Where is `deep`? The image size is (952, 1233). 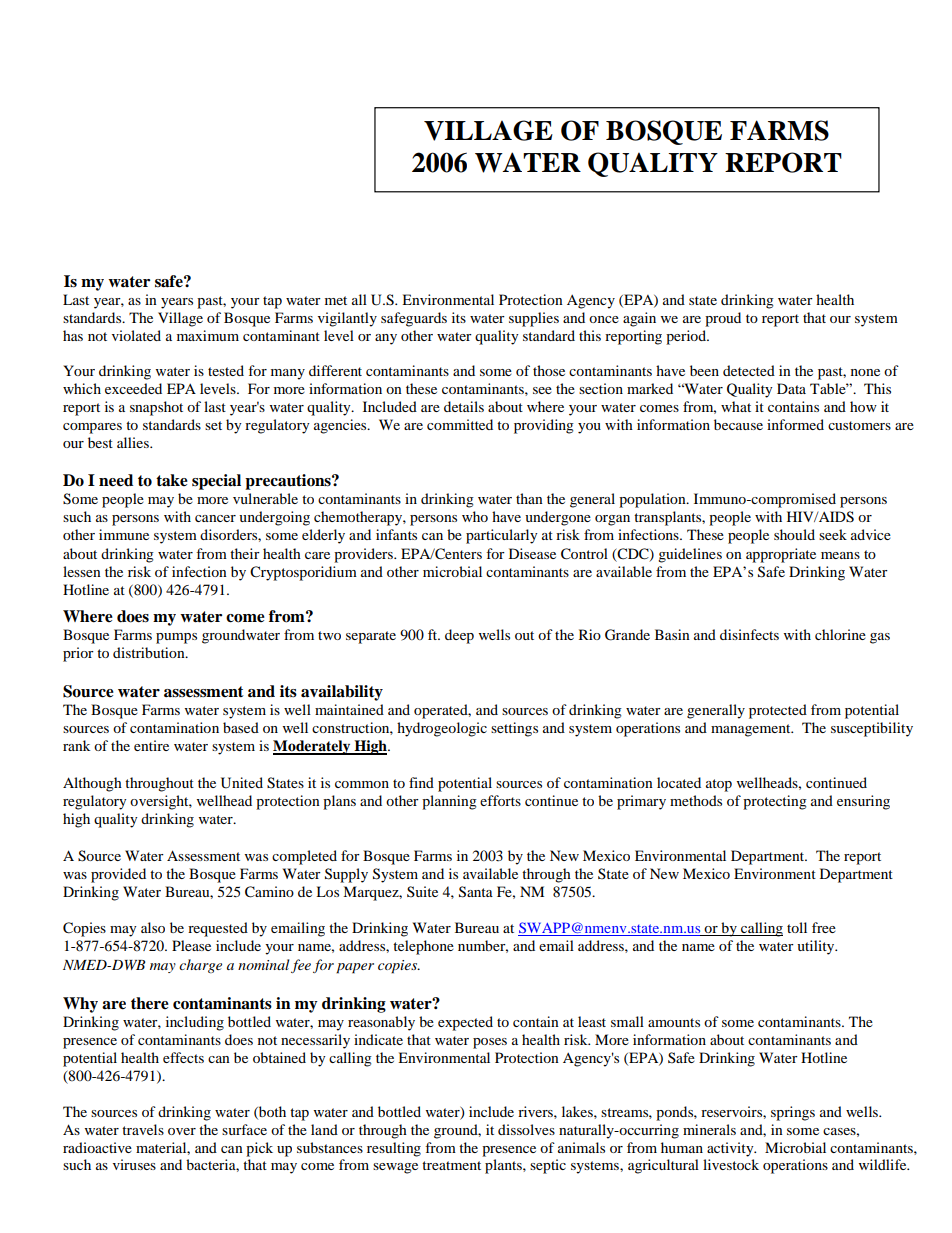
deep is located at coordinates (459, 636).
